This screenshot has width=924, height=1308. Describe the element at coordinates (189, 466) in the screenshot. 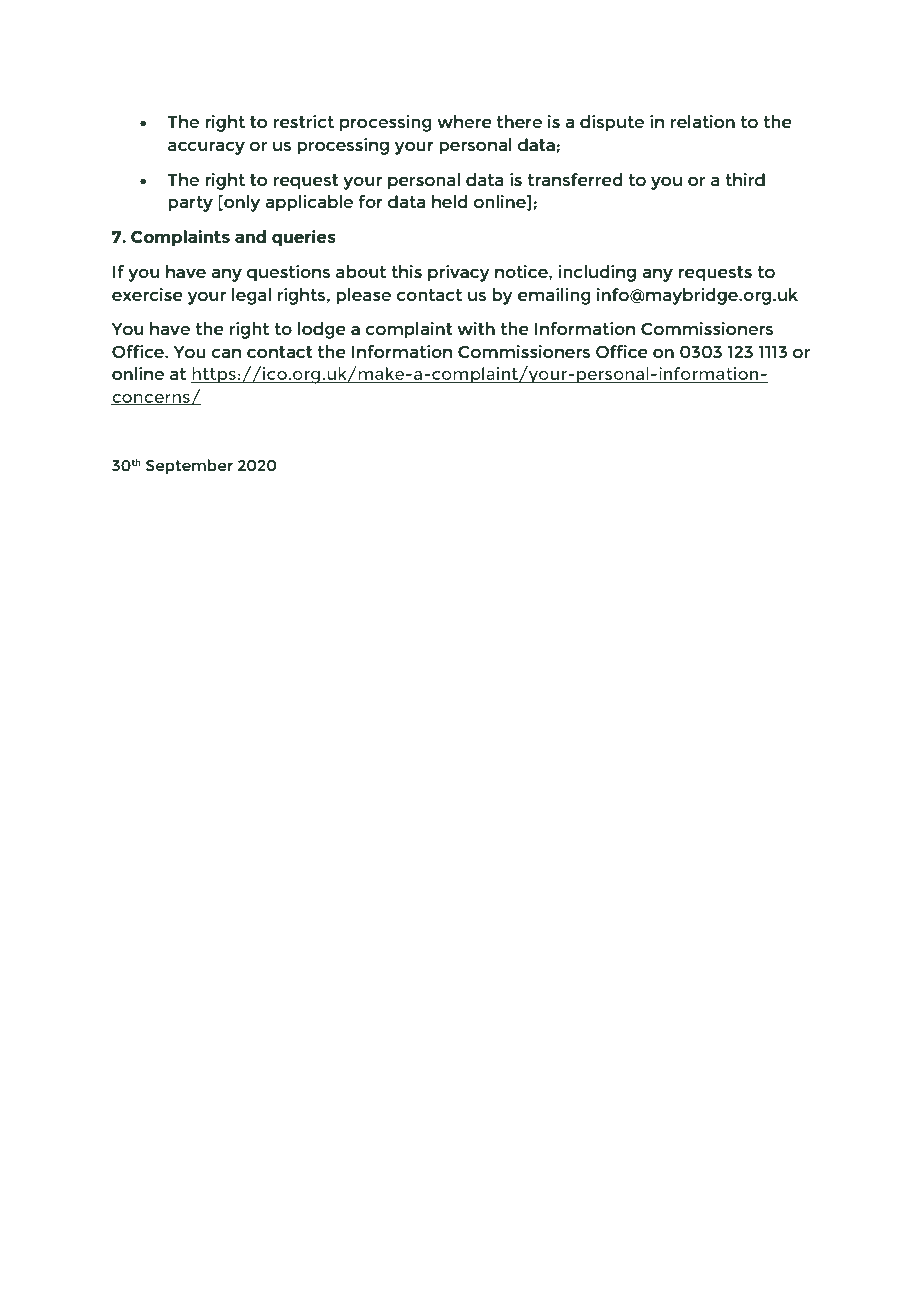

I see `September` at that location.
